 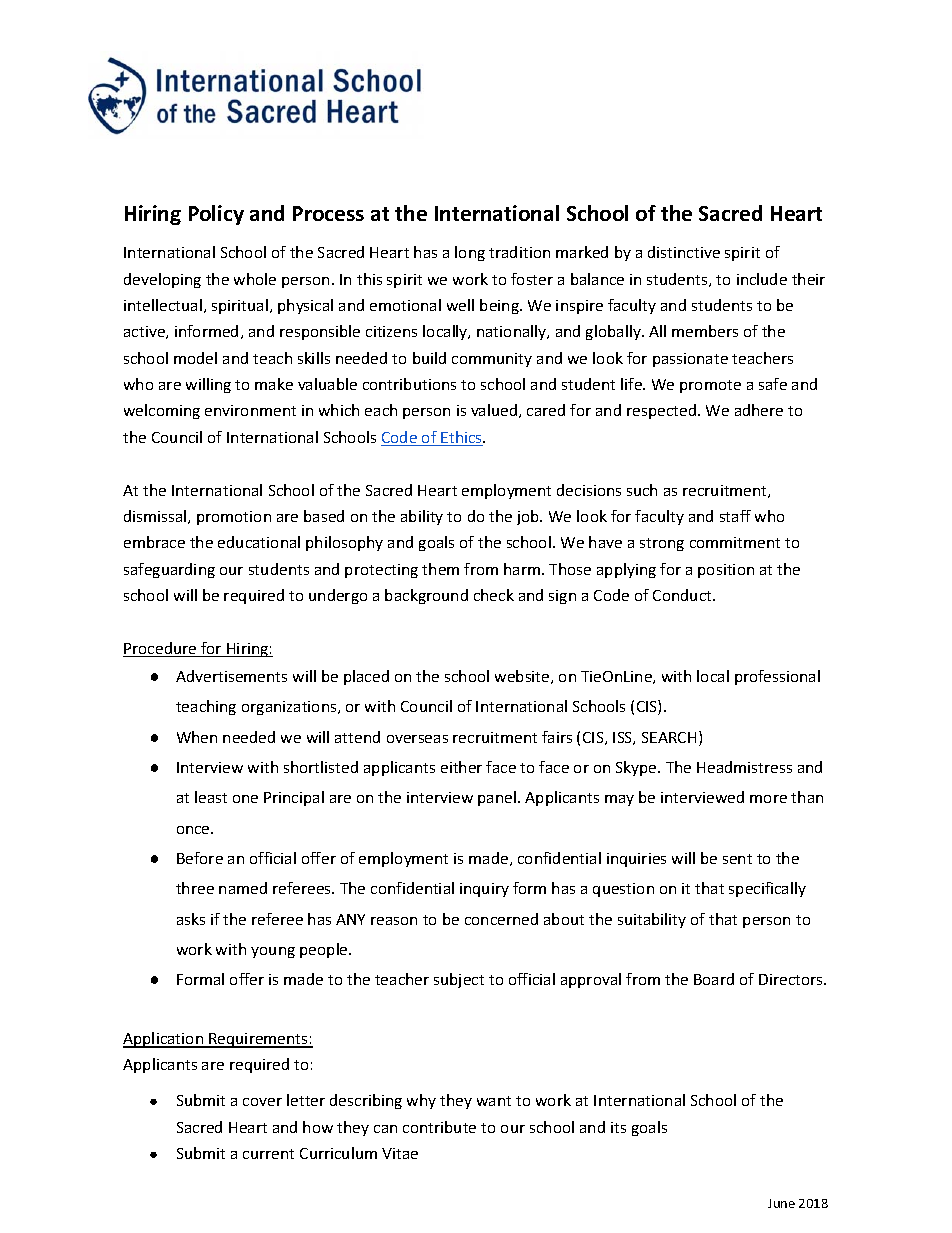 What do you see at coordinates (200, 858) in the screenshot?
I see `Before` at bounding box center [200, 858].
